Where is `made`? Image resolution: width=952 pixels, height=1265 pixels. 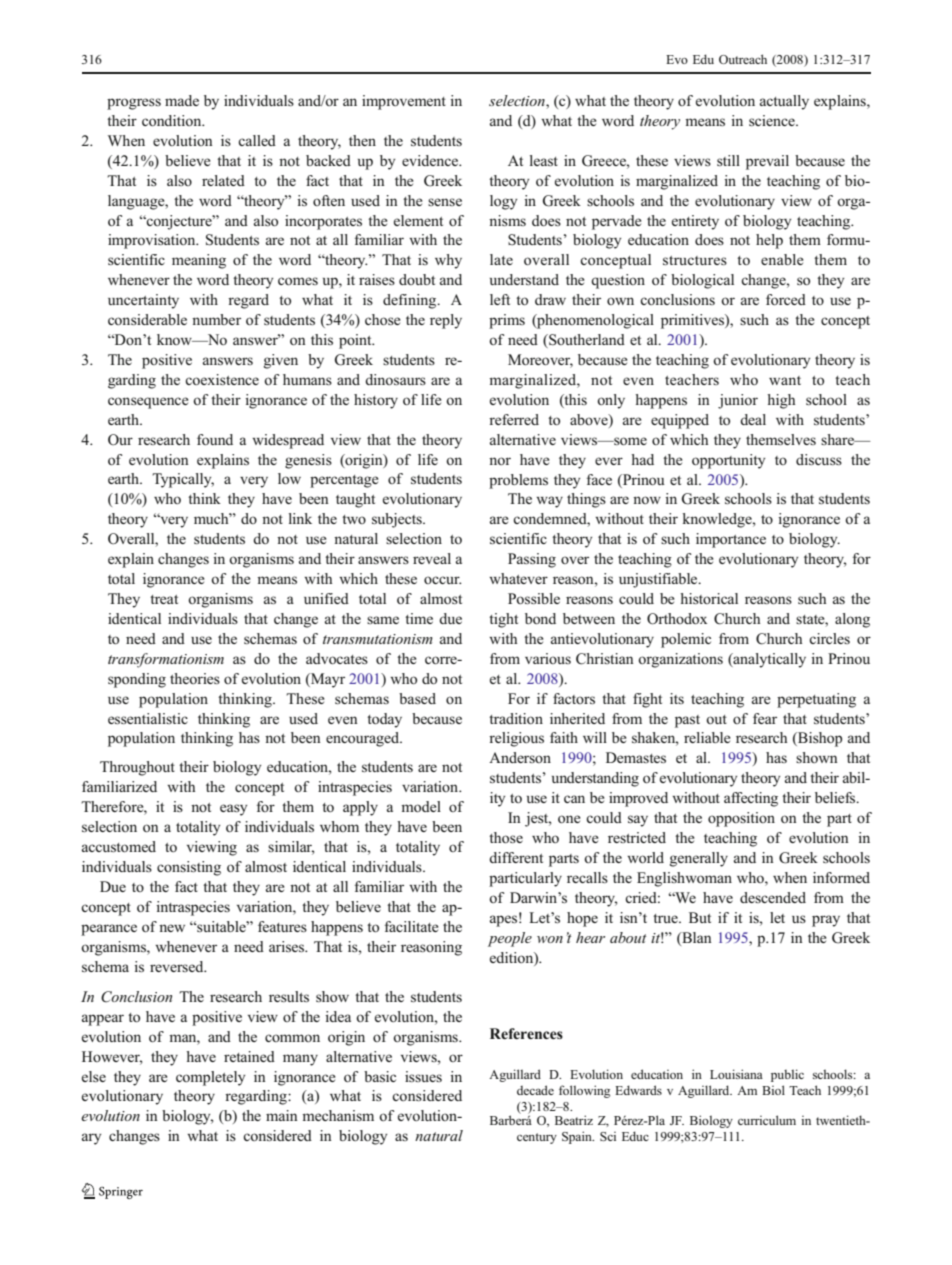
made is located at coordinates (182, 100).
